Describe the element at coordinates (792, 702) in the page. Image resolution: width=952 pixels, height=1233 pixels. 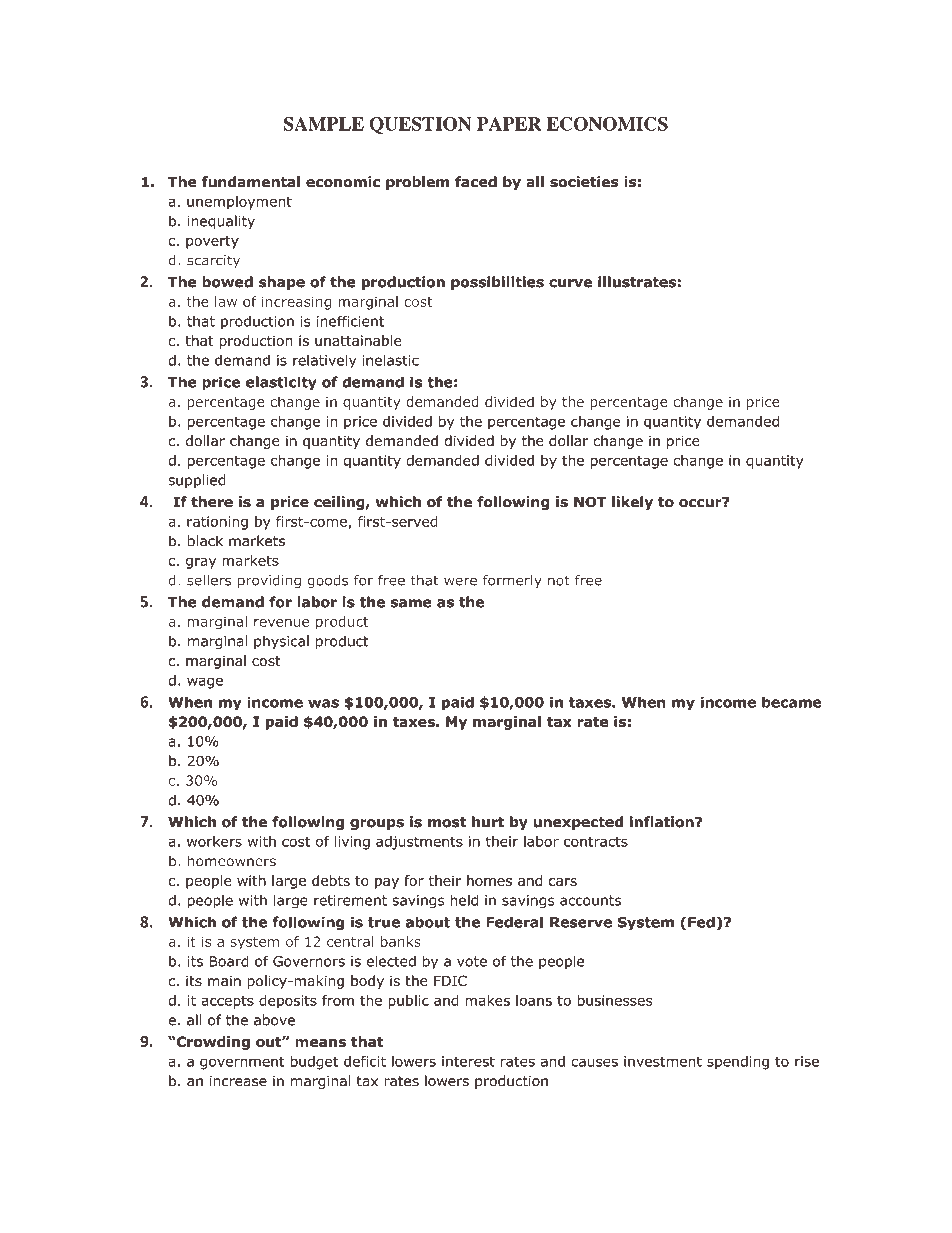
I see `became` at that location.
